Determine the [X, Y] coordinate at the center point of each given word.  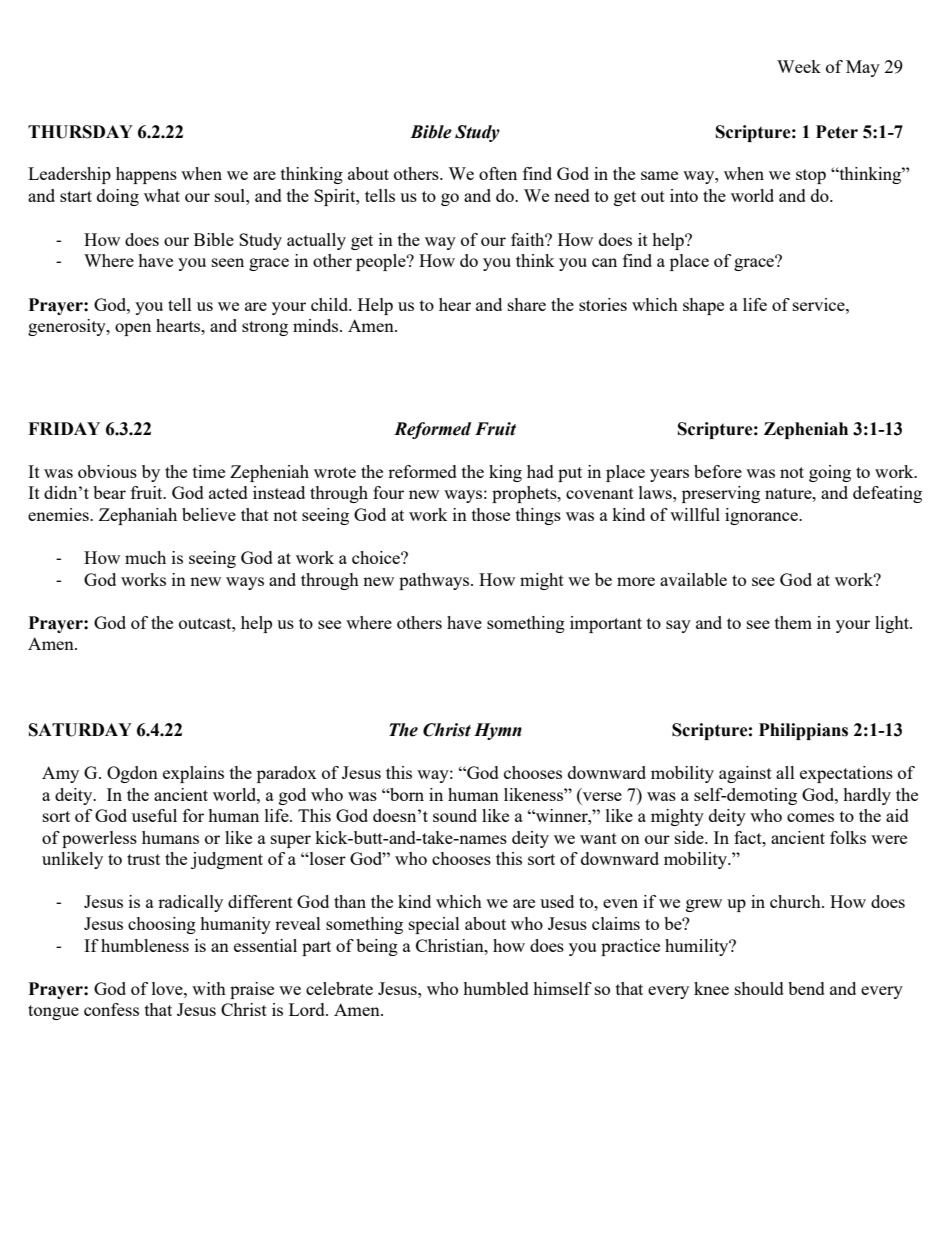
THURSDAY [80, 132]
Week [799, 66]
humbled [496, 988]
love [168, 988]
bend [806, 988]
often [498, 173]
